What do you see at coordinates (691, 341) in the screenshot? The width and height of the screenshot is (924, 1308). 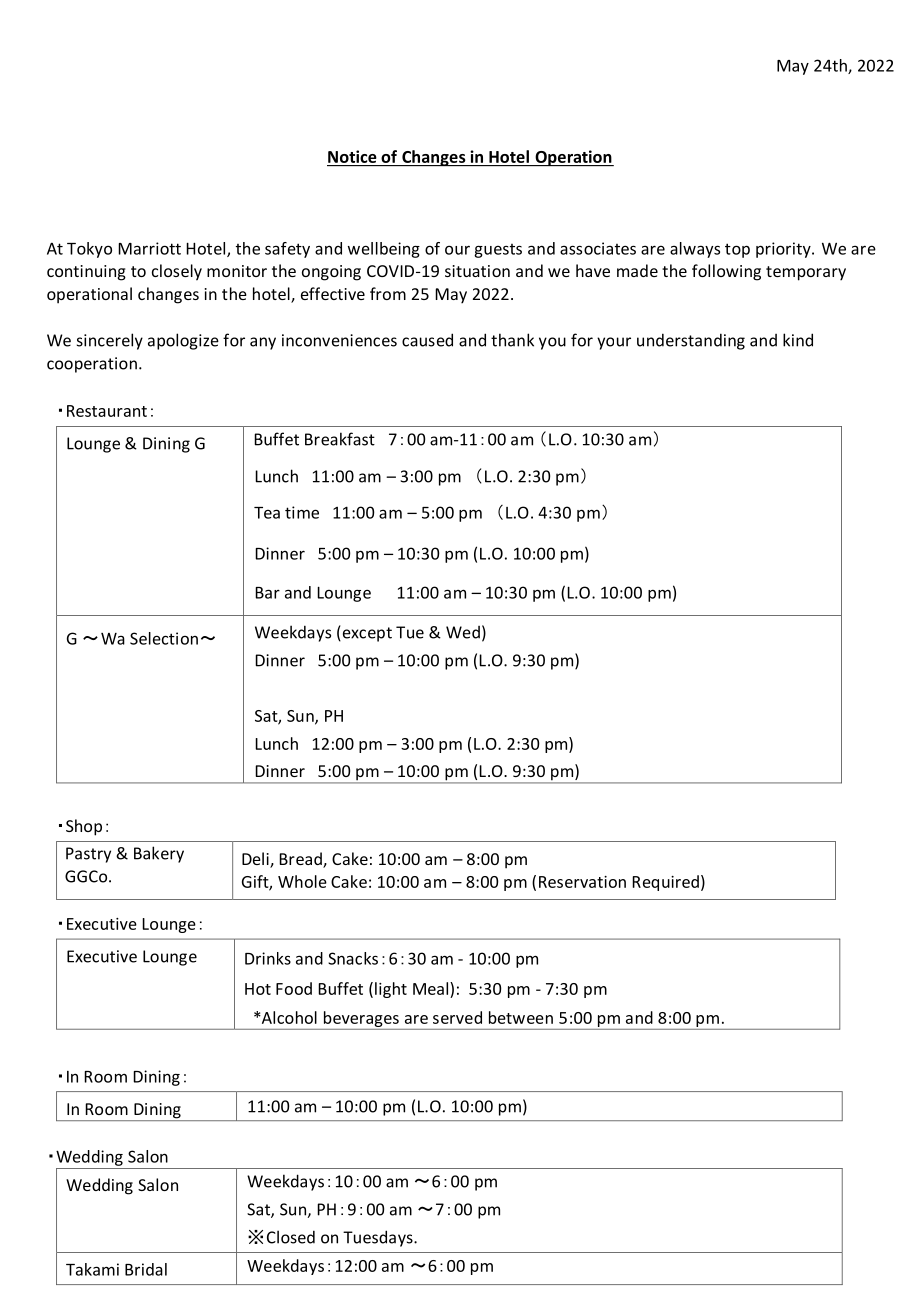 I see `understanding` at bounding box center [691, 341].
